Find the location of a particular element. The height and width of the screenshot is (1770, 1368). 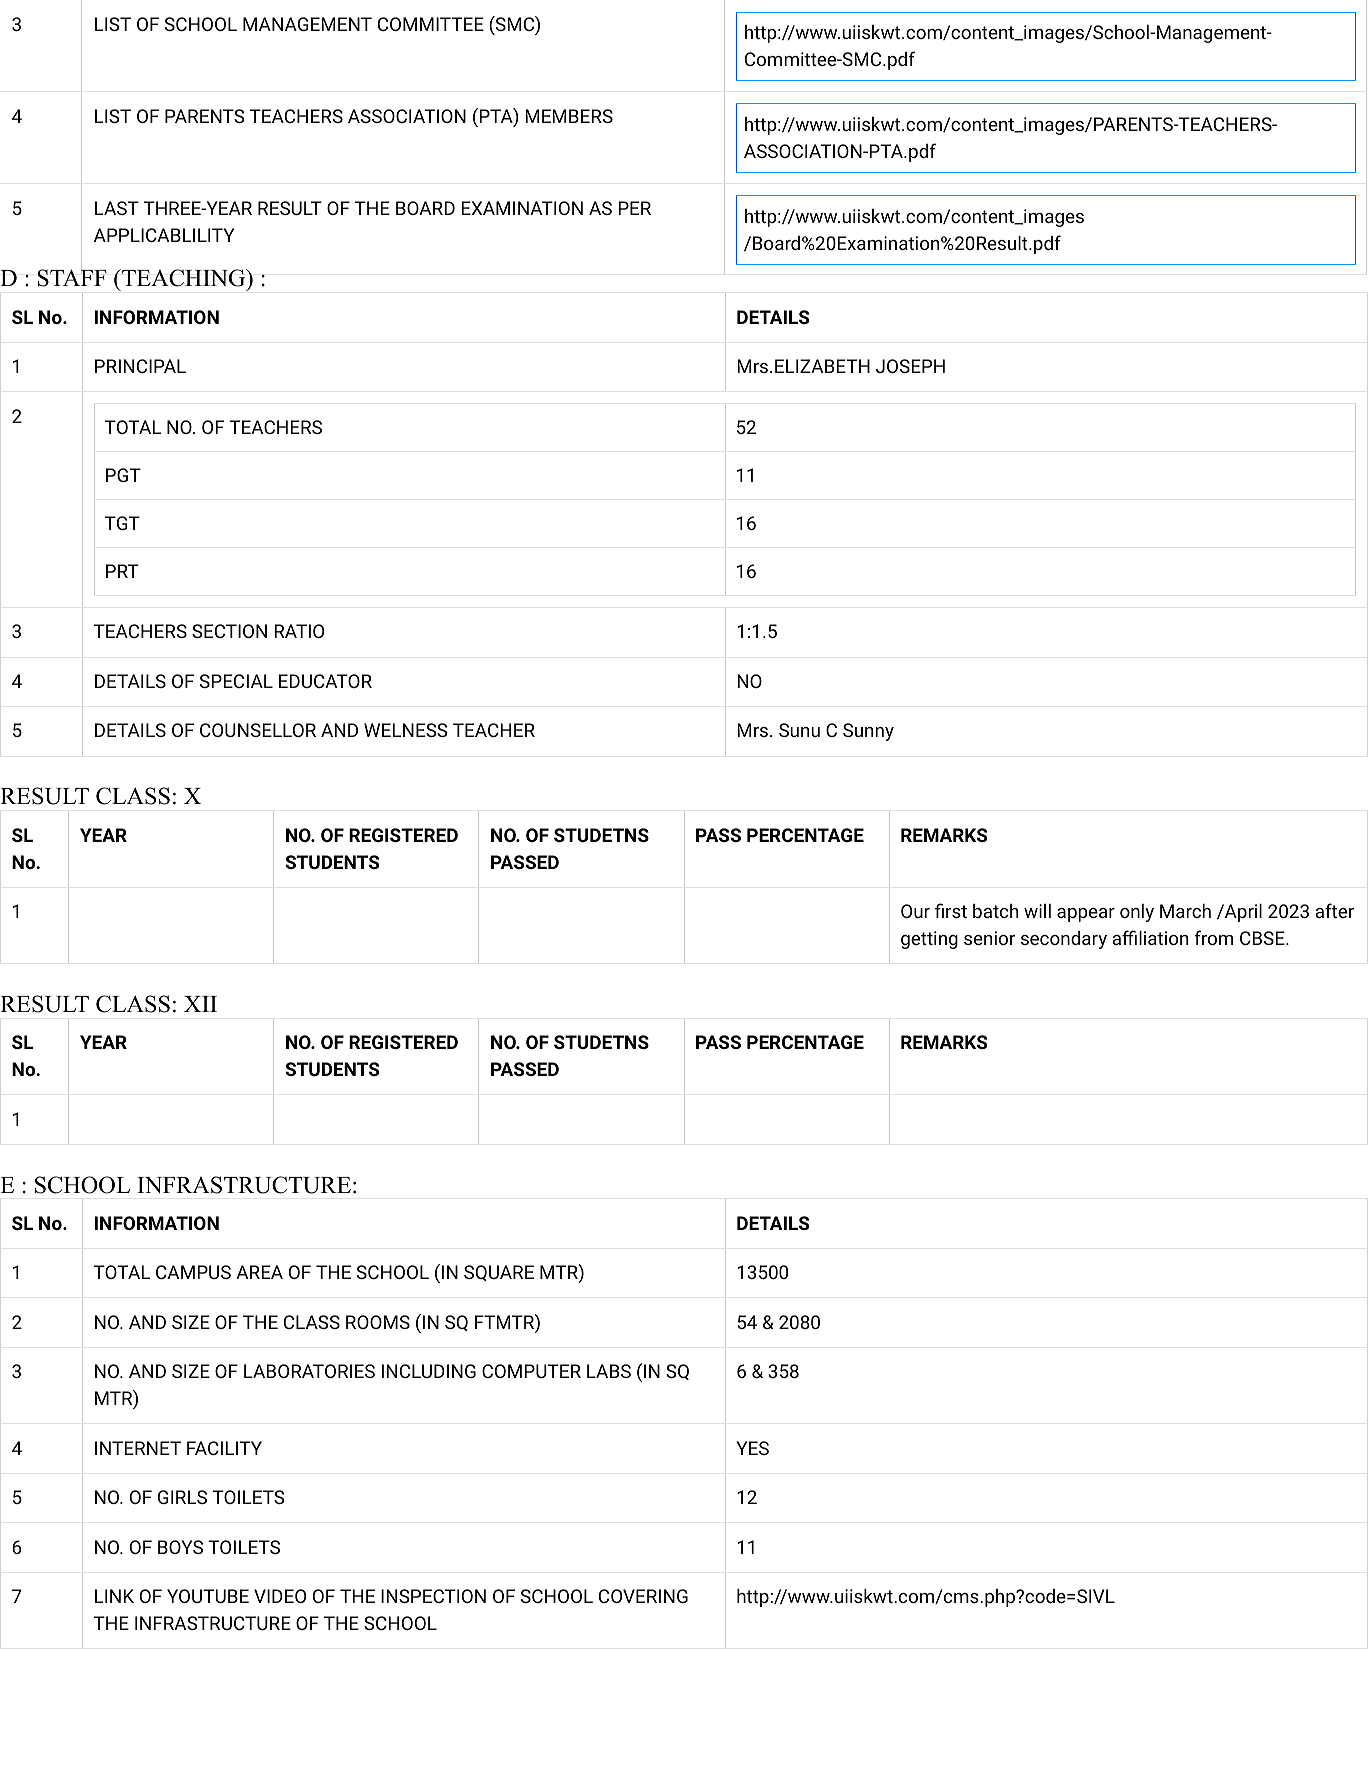

MEMBERS is located at coordinates (569, 116).
